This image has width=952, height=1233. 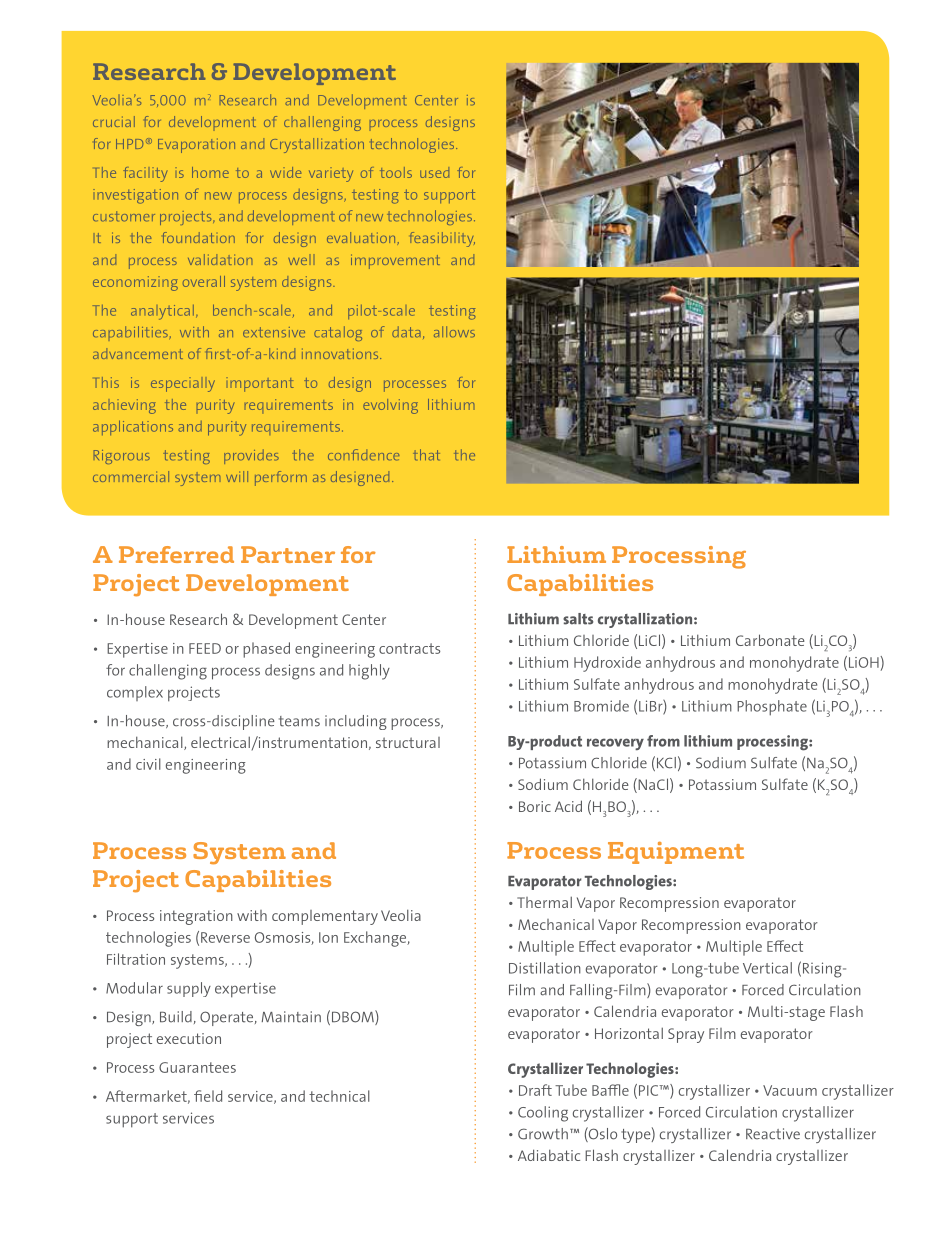 I want to click on Reactive, so click(x=773, y=1134).
